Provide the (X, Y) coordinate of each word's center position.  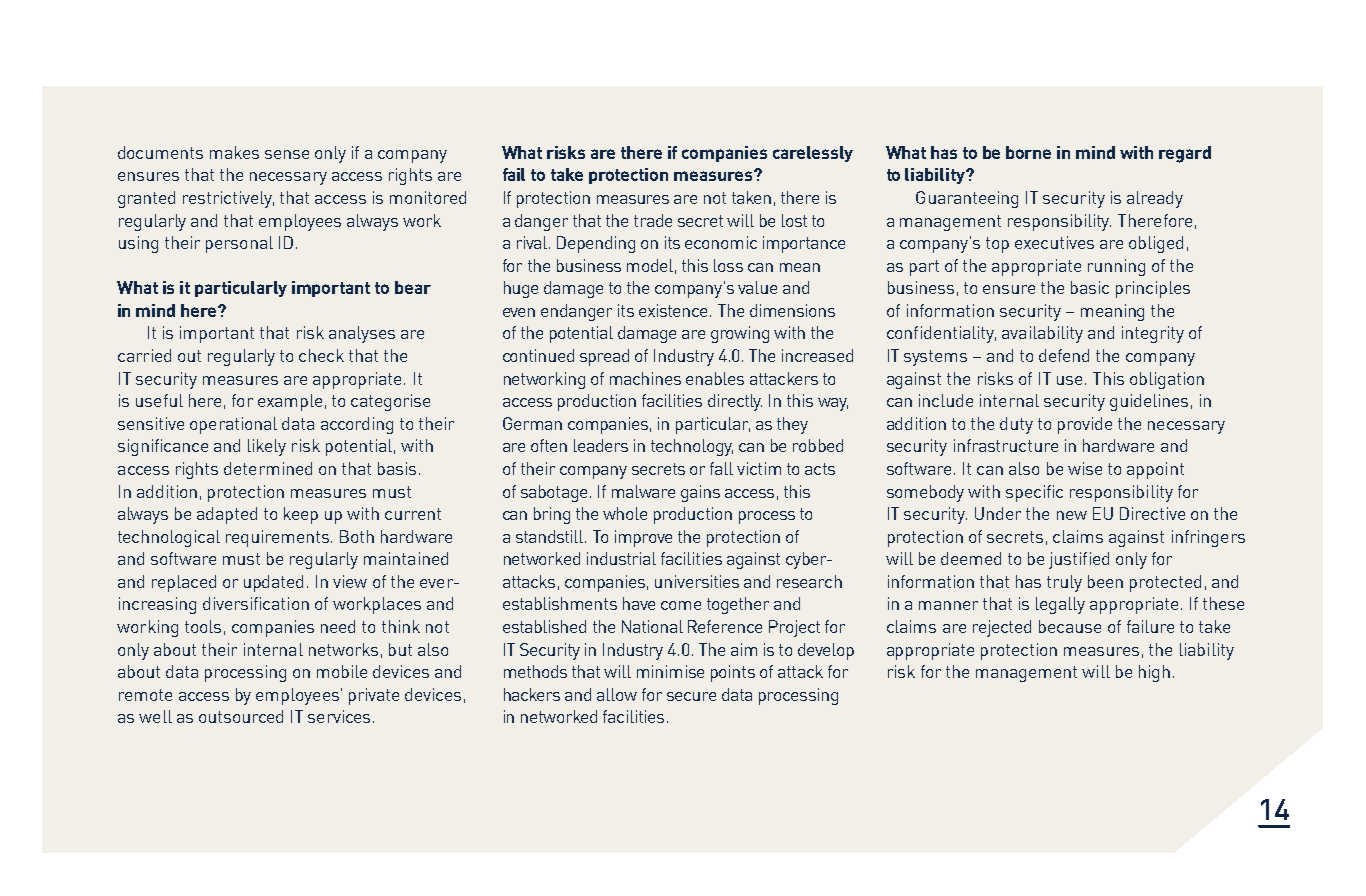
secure (691, 696)
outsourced (241, 716)
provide (1085, 425)
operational (233, 425)
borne (1028, 152)
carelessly (813, 154)
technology (692, 447)
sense (287, 154)
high (1154, 673)
